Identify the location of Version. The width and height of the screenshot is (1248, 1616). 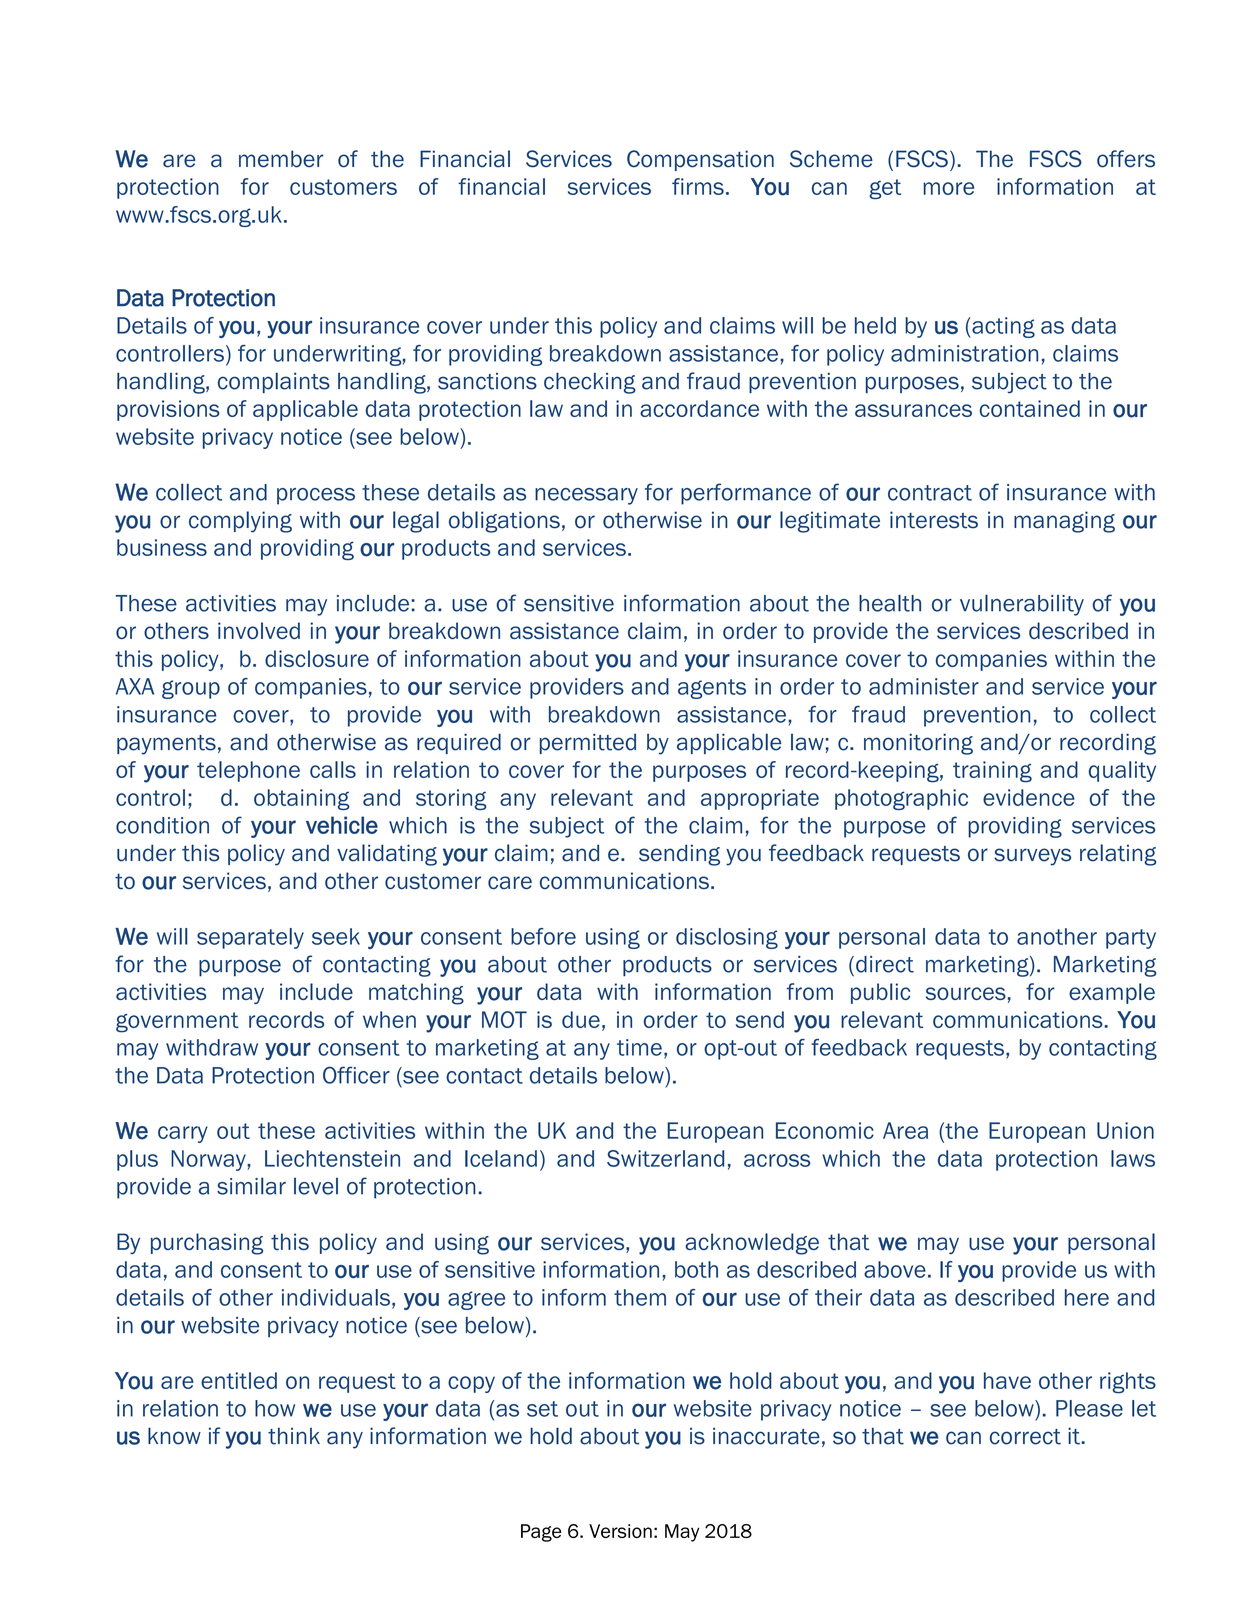
(620, 1531).
